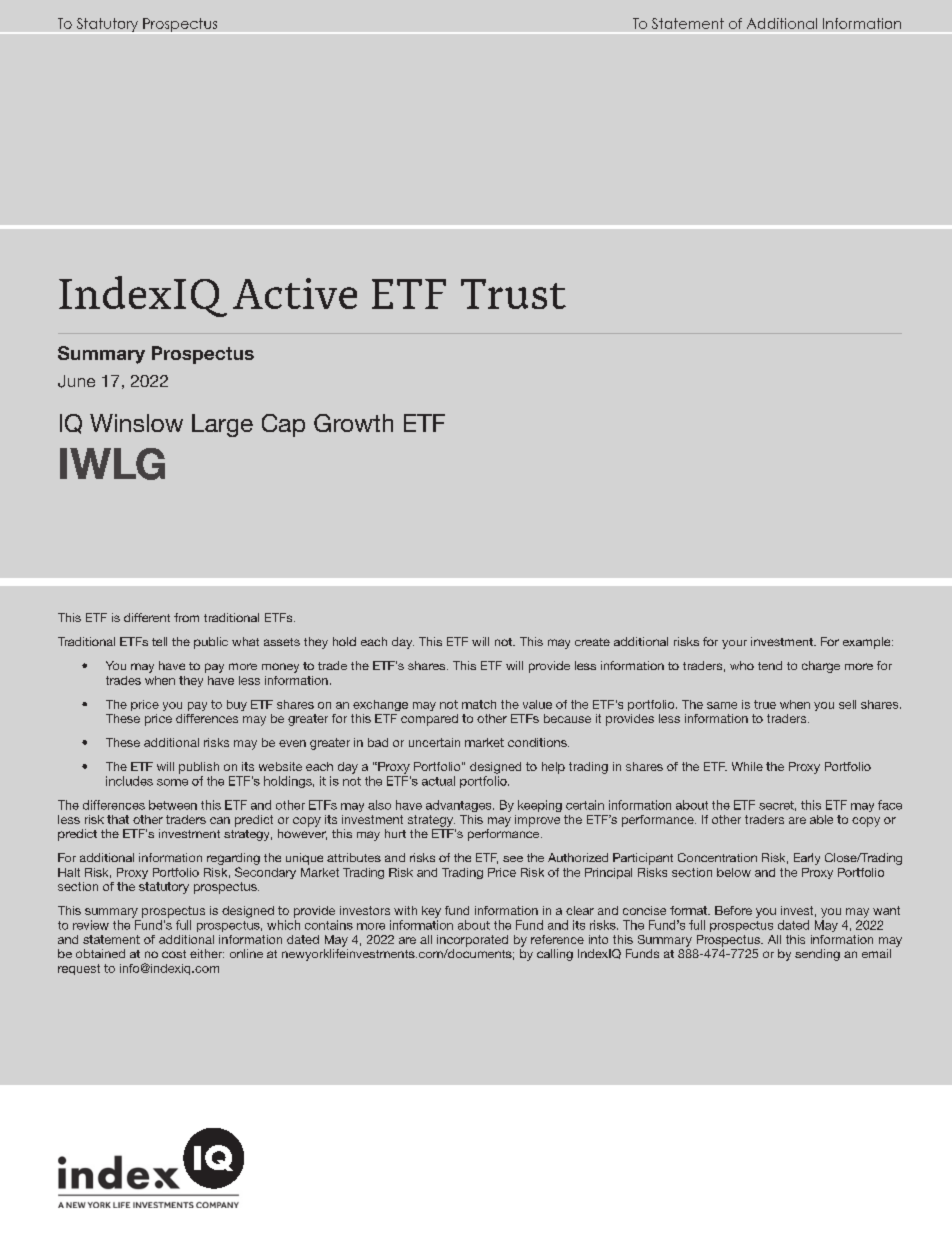 The image size is (952, 1241). What do you see at coordinates (734, 644) in the screenshot?
I see `your` at bounding box center [734, 644].
